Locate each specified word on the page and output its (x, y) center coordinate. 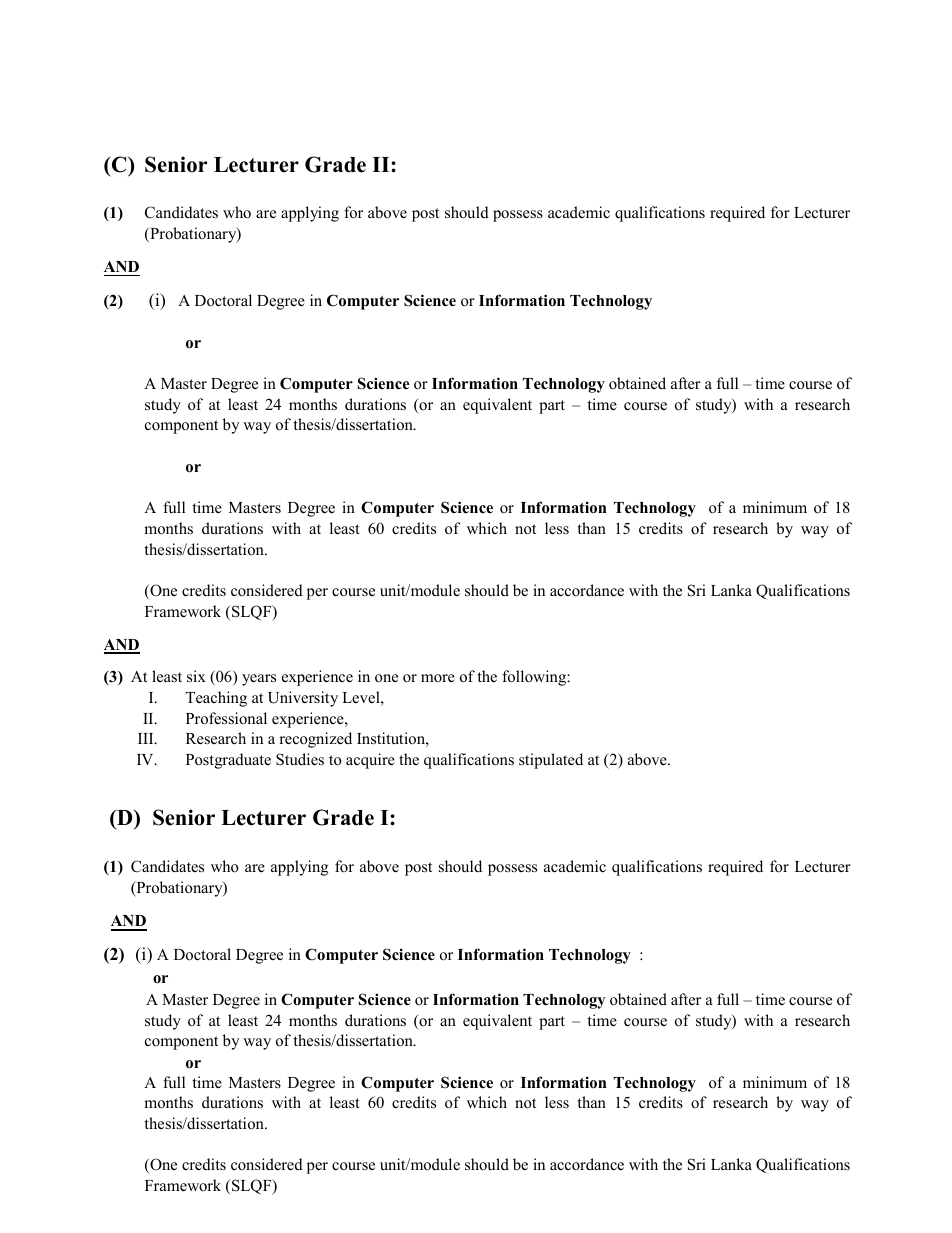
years (259, 680)
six (196, 676)
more (438, 678)
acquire (370, 761)
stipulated (551, 761)
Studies (300, 759)
